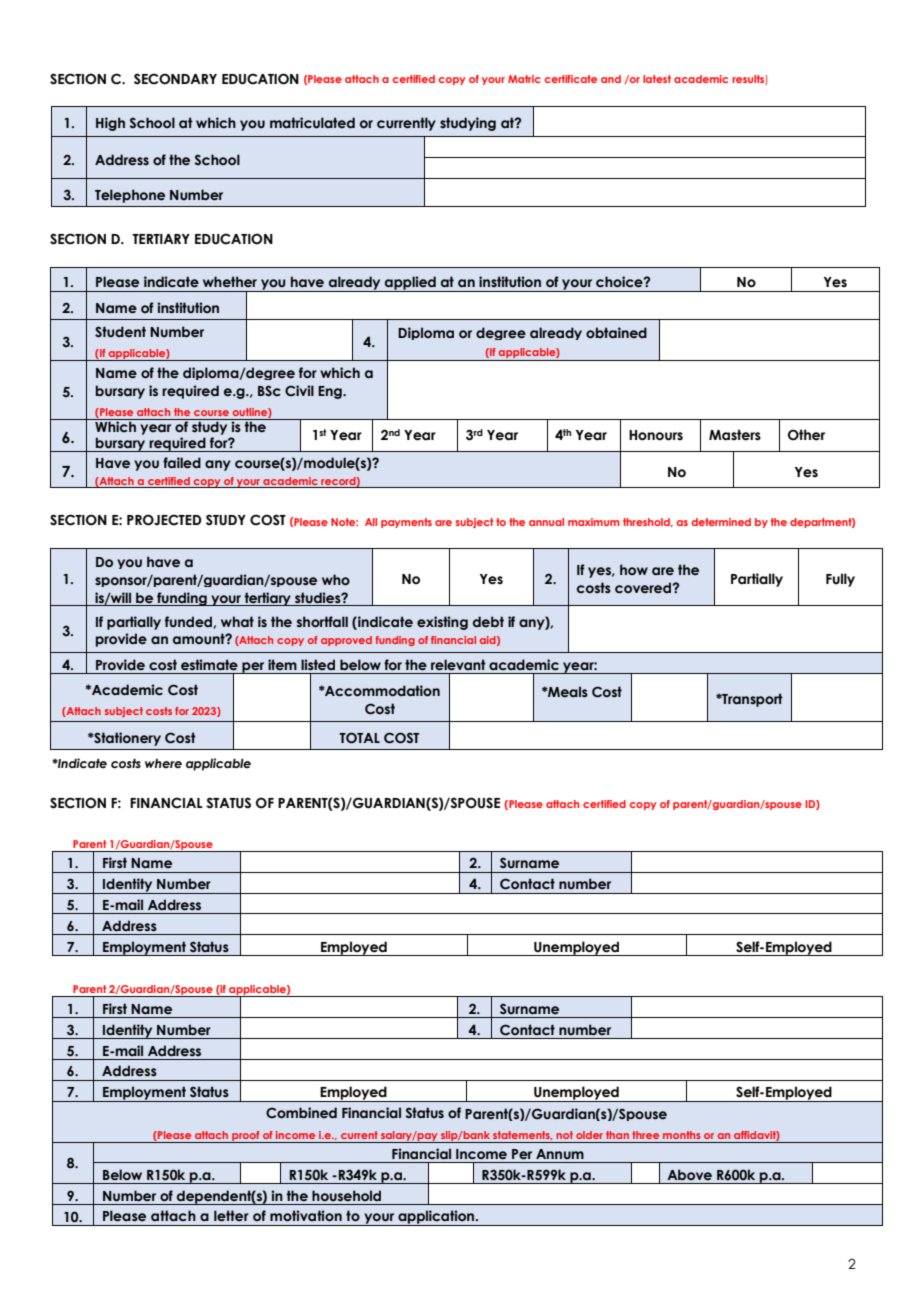  I want to click on certificate, so click(571, 79).
